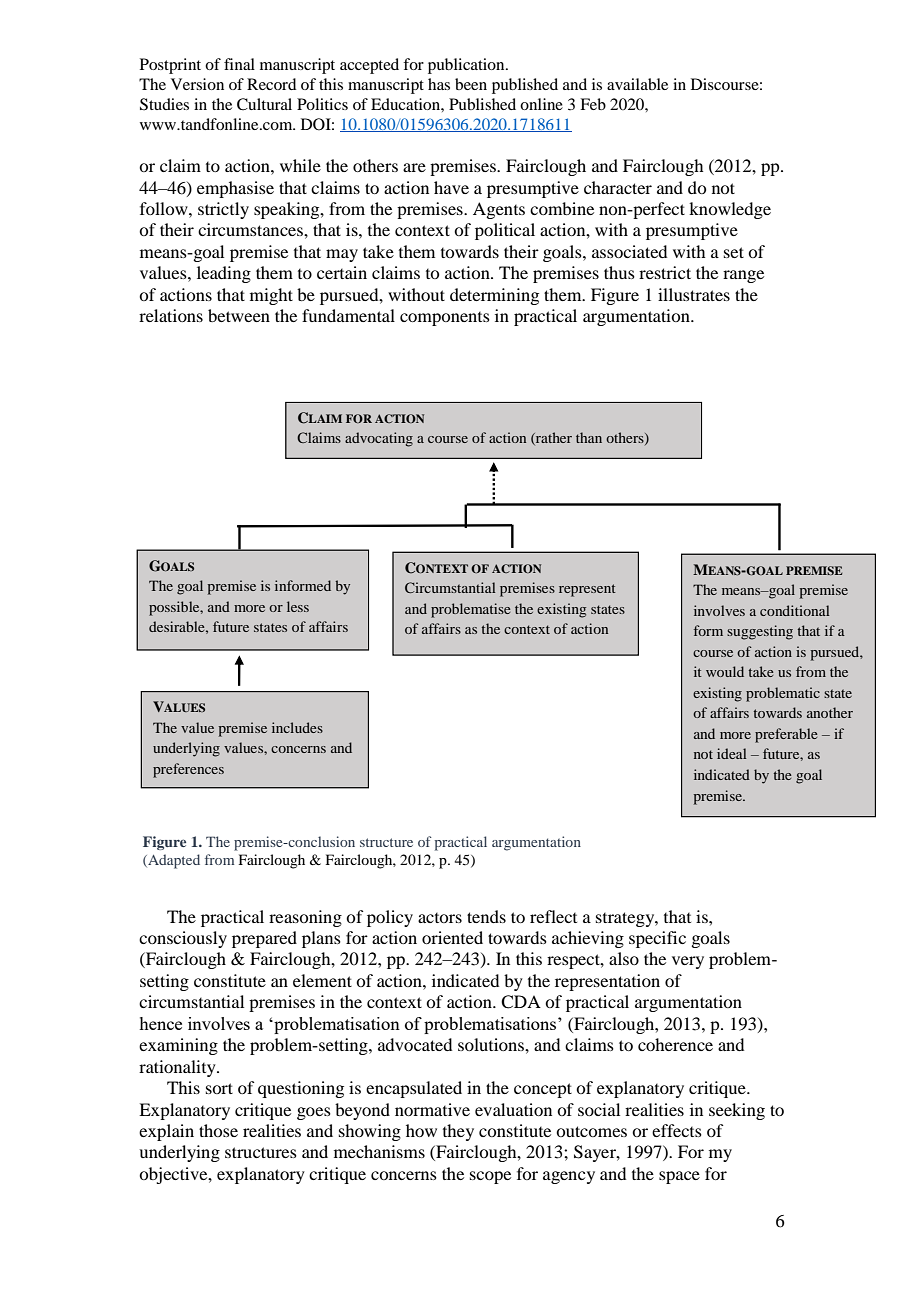 The height and width of the image is (1308, 924). I want to click on been, so click(471, 84).
